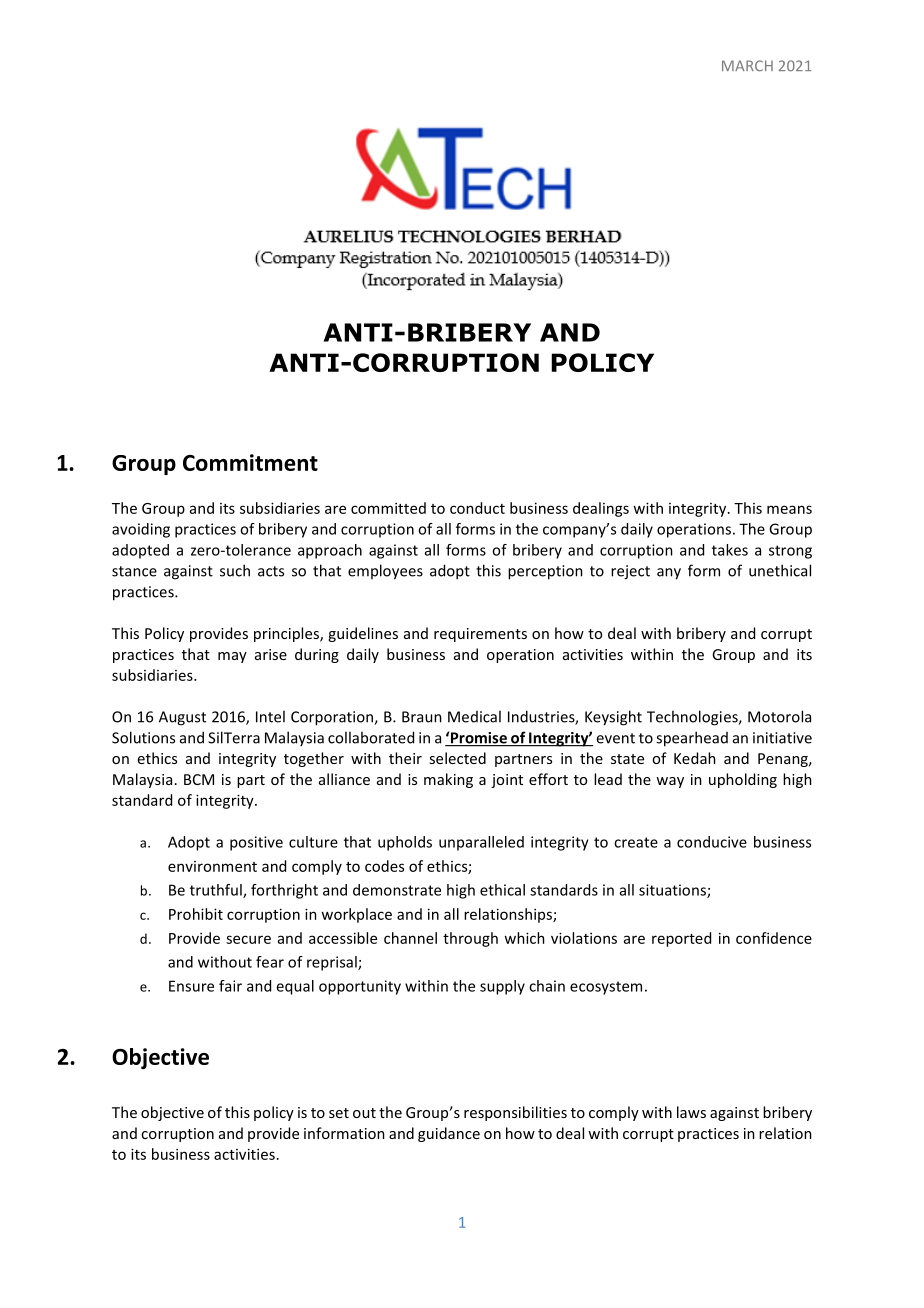  I want to click on Commitment, so click(250, 462).
